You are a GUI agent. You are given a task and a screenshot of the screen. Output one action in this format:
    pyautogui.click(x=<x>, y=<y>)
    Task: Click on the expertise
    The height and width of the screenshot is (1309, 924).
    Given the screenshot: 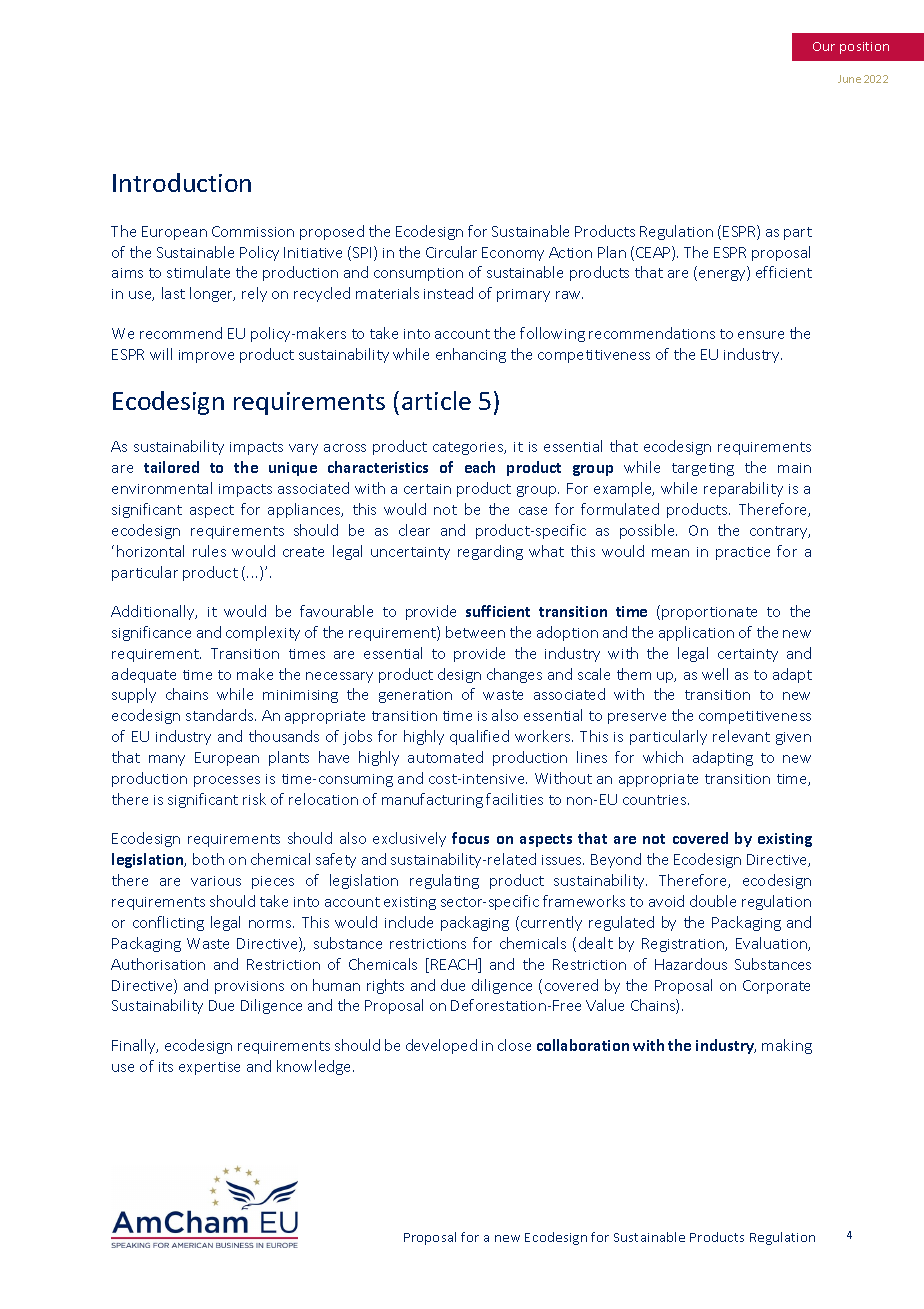 What is the action you would take?
    pyautogui.click(x=209, y=1068)
